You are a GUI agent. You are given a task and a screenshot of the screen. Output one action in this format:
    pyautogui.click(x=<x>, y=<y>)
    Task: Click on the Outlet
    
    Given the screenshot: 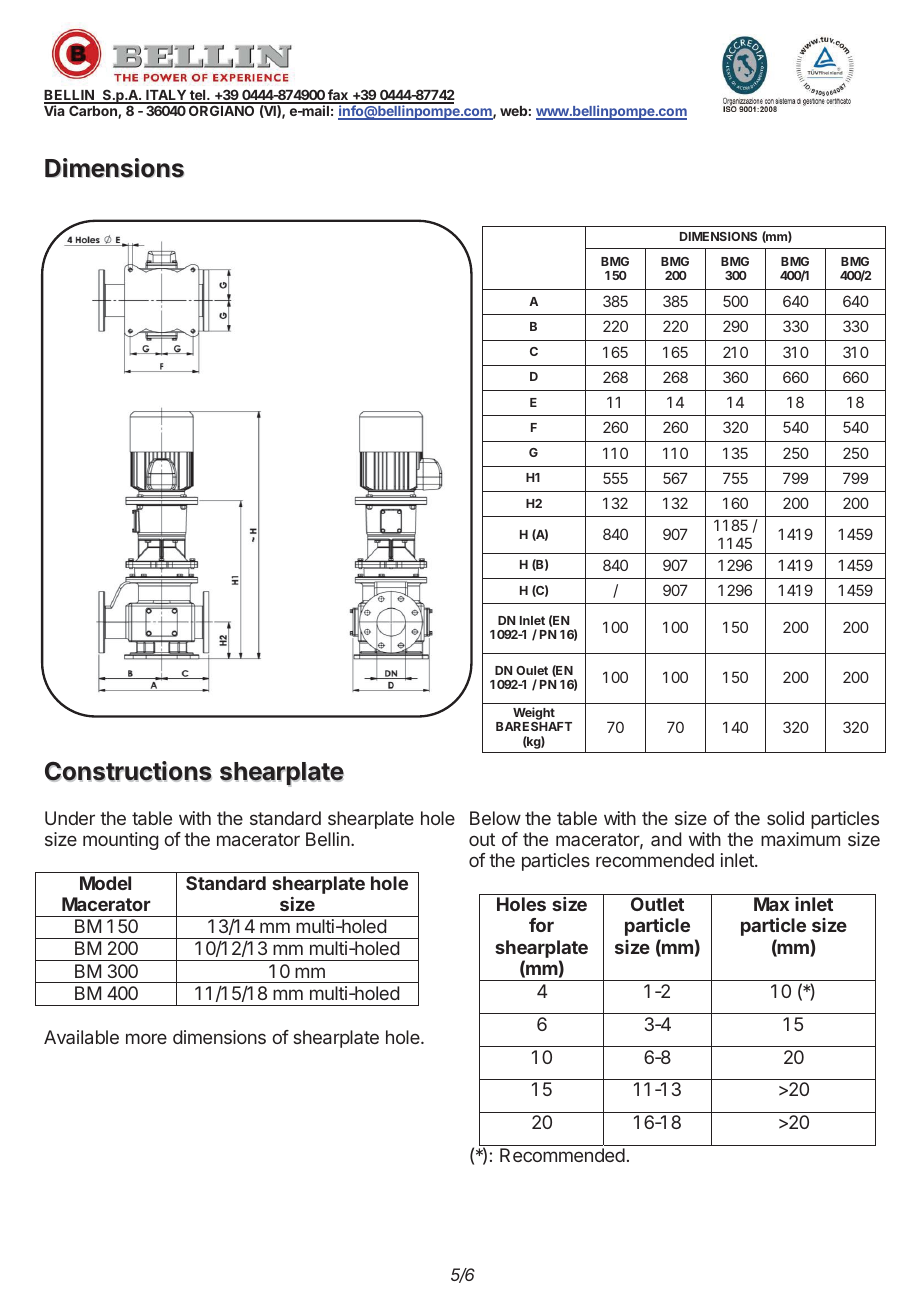 What is the action you would take?
    pyautogui.click(x=657, y=904)
